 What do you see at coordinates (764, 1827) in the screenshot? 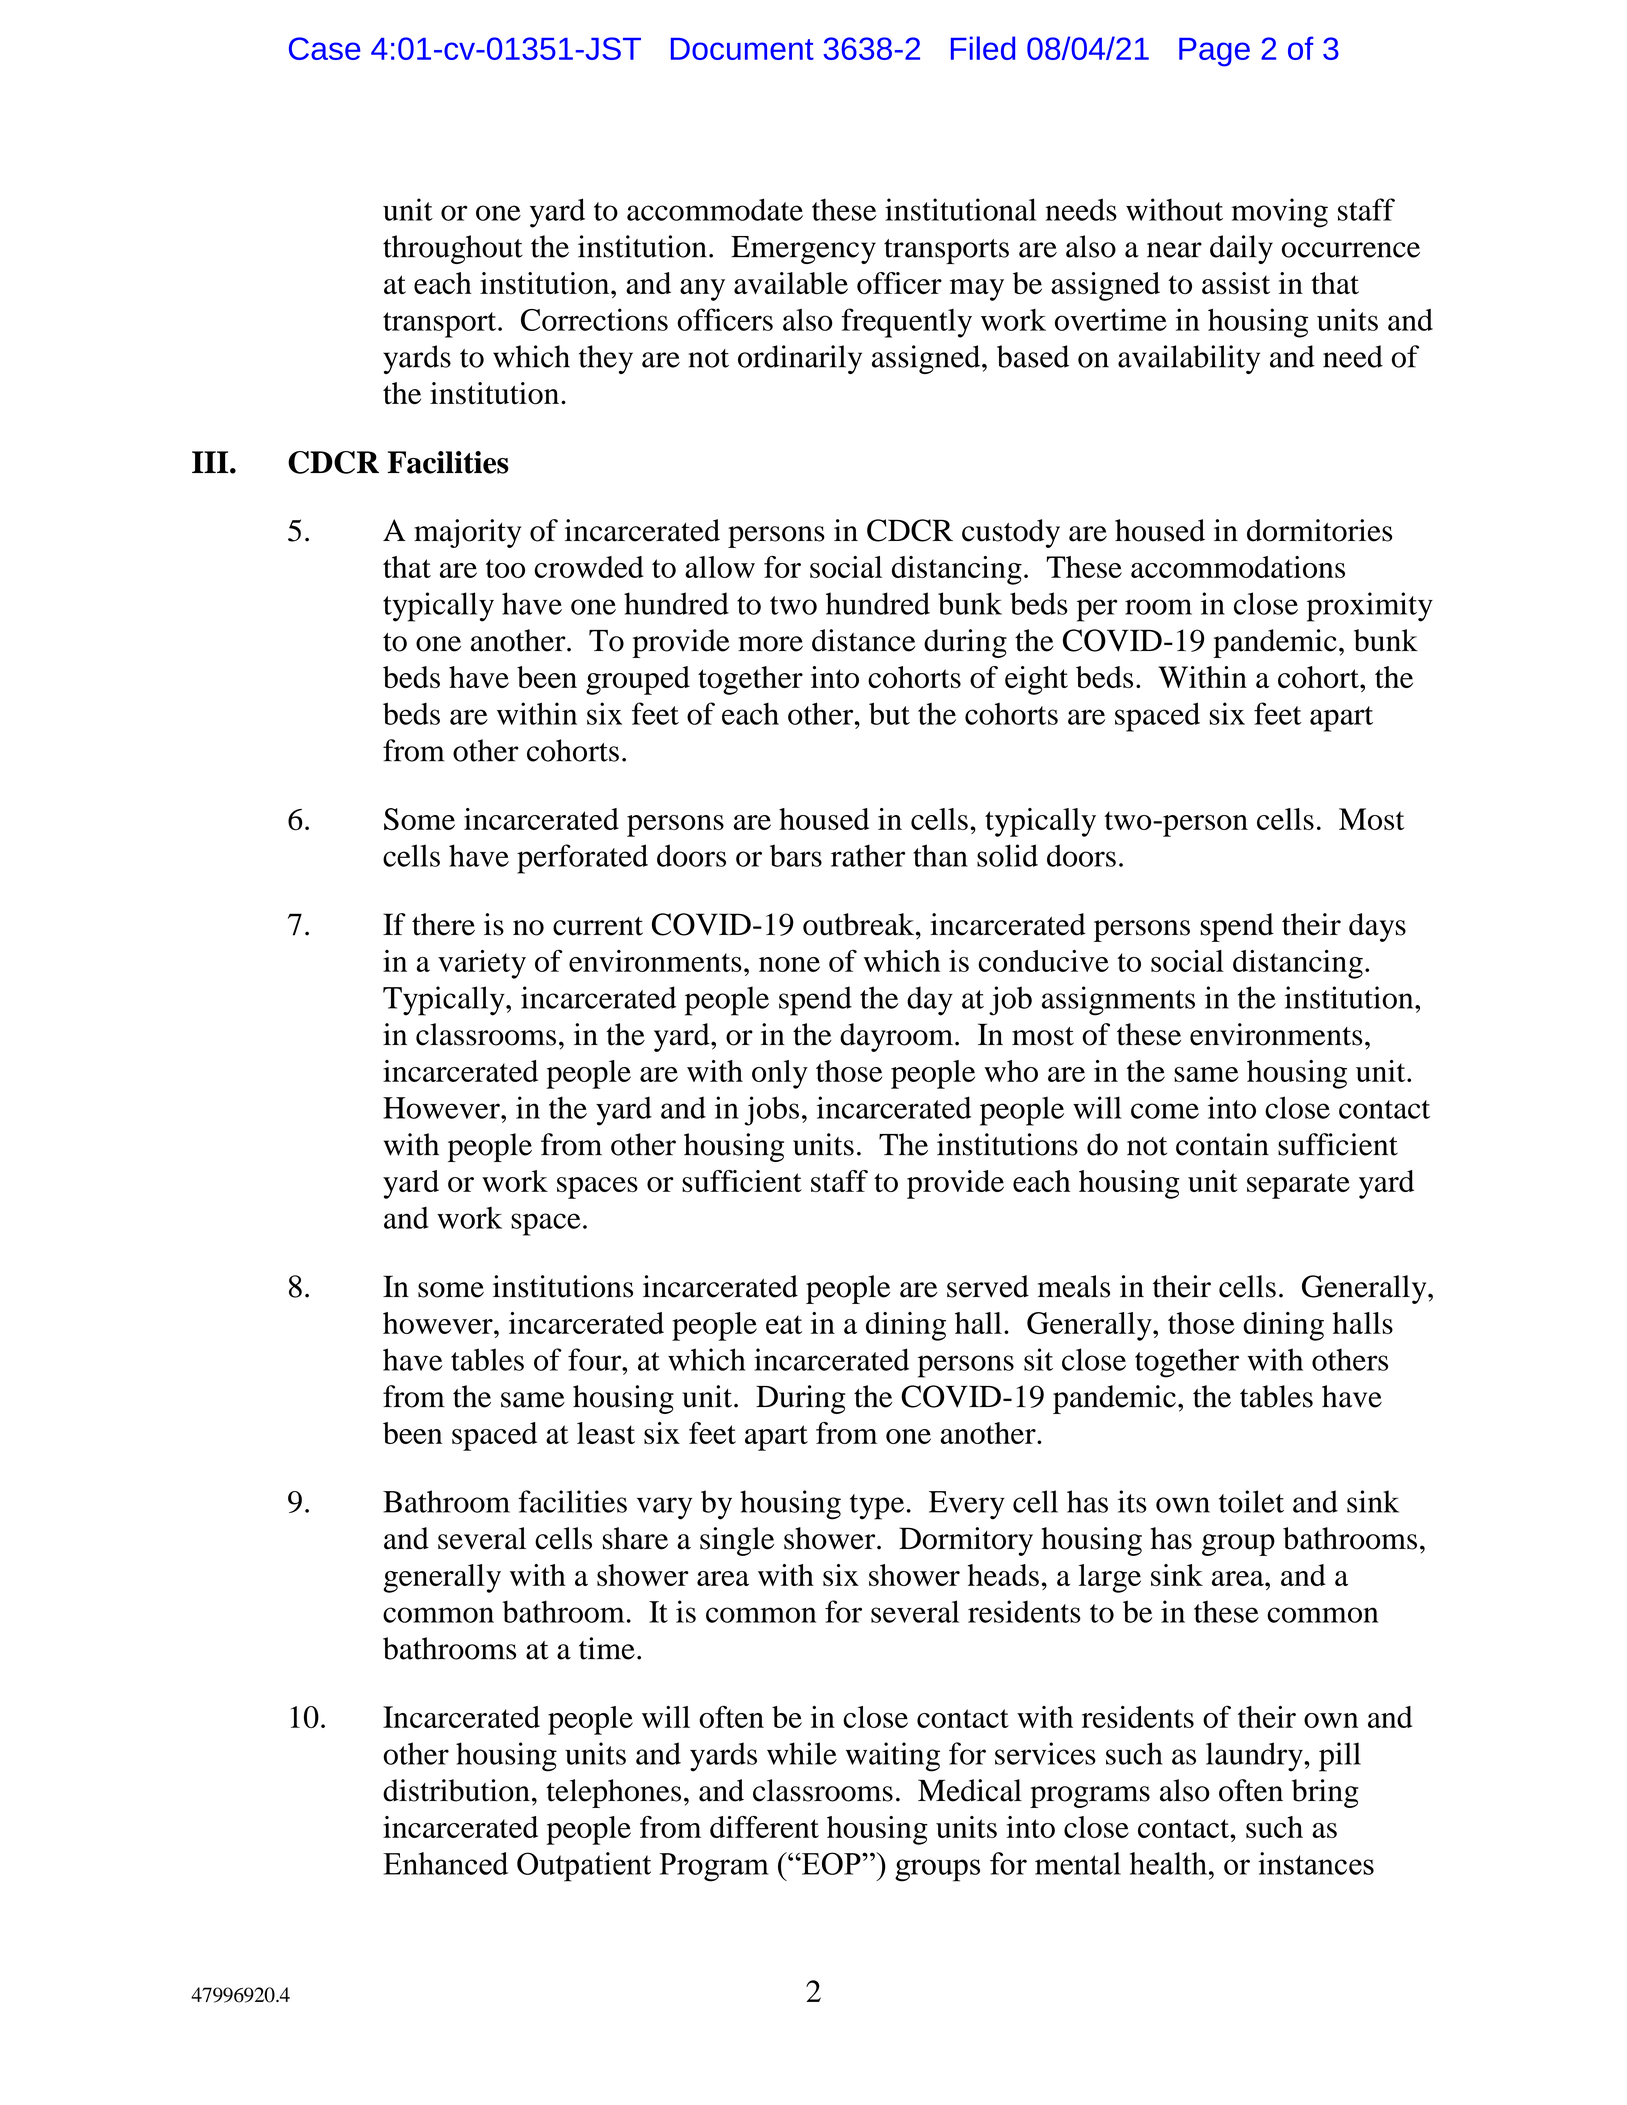
I see `different` at bounding box center [764, 1827].
